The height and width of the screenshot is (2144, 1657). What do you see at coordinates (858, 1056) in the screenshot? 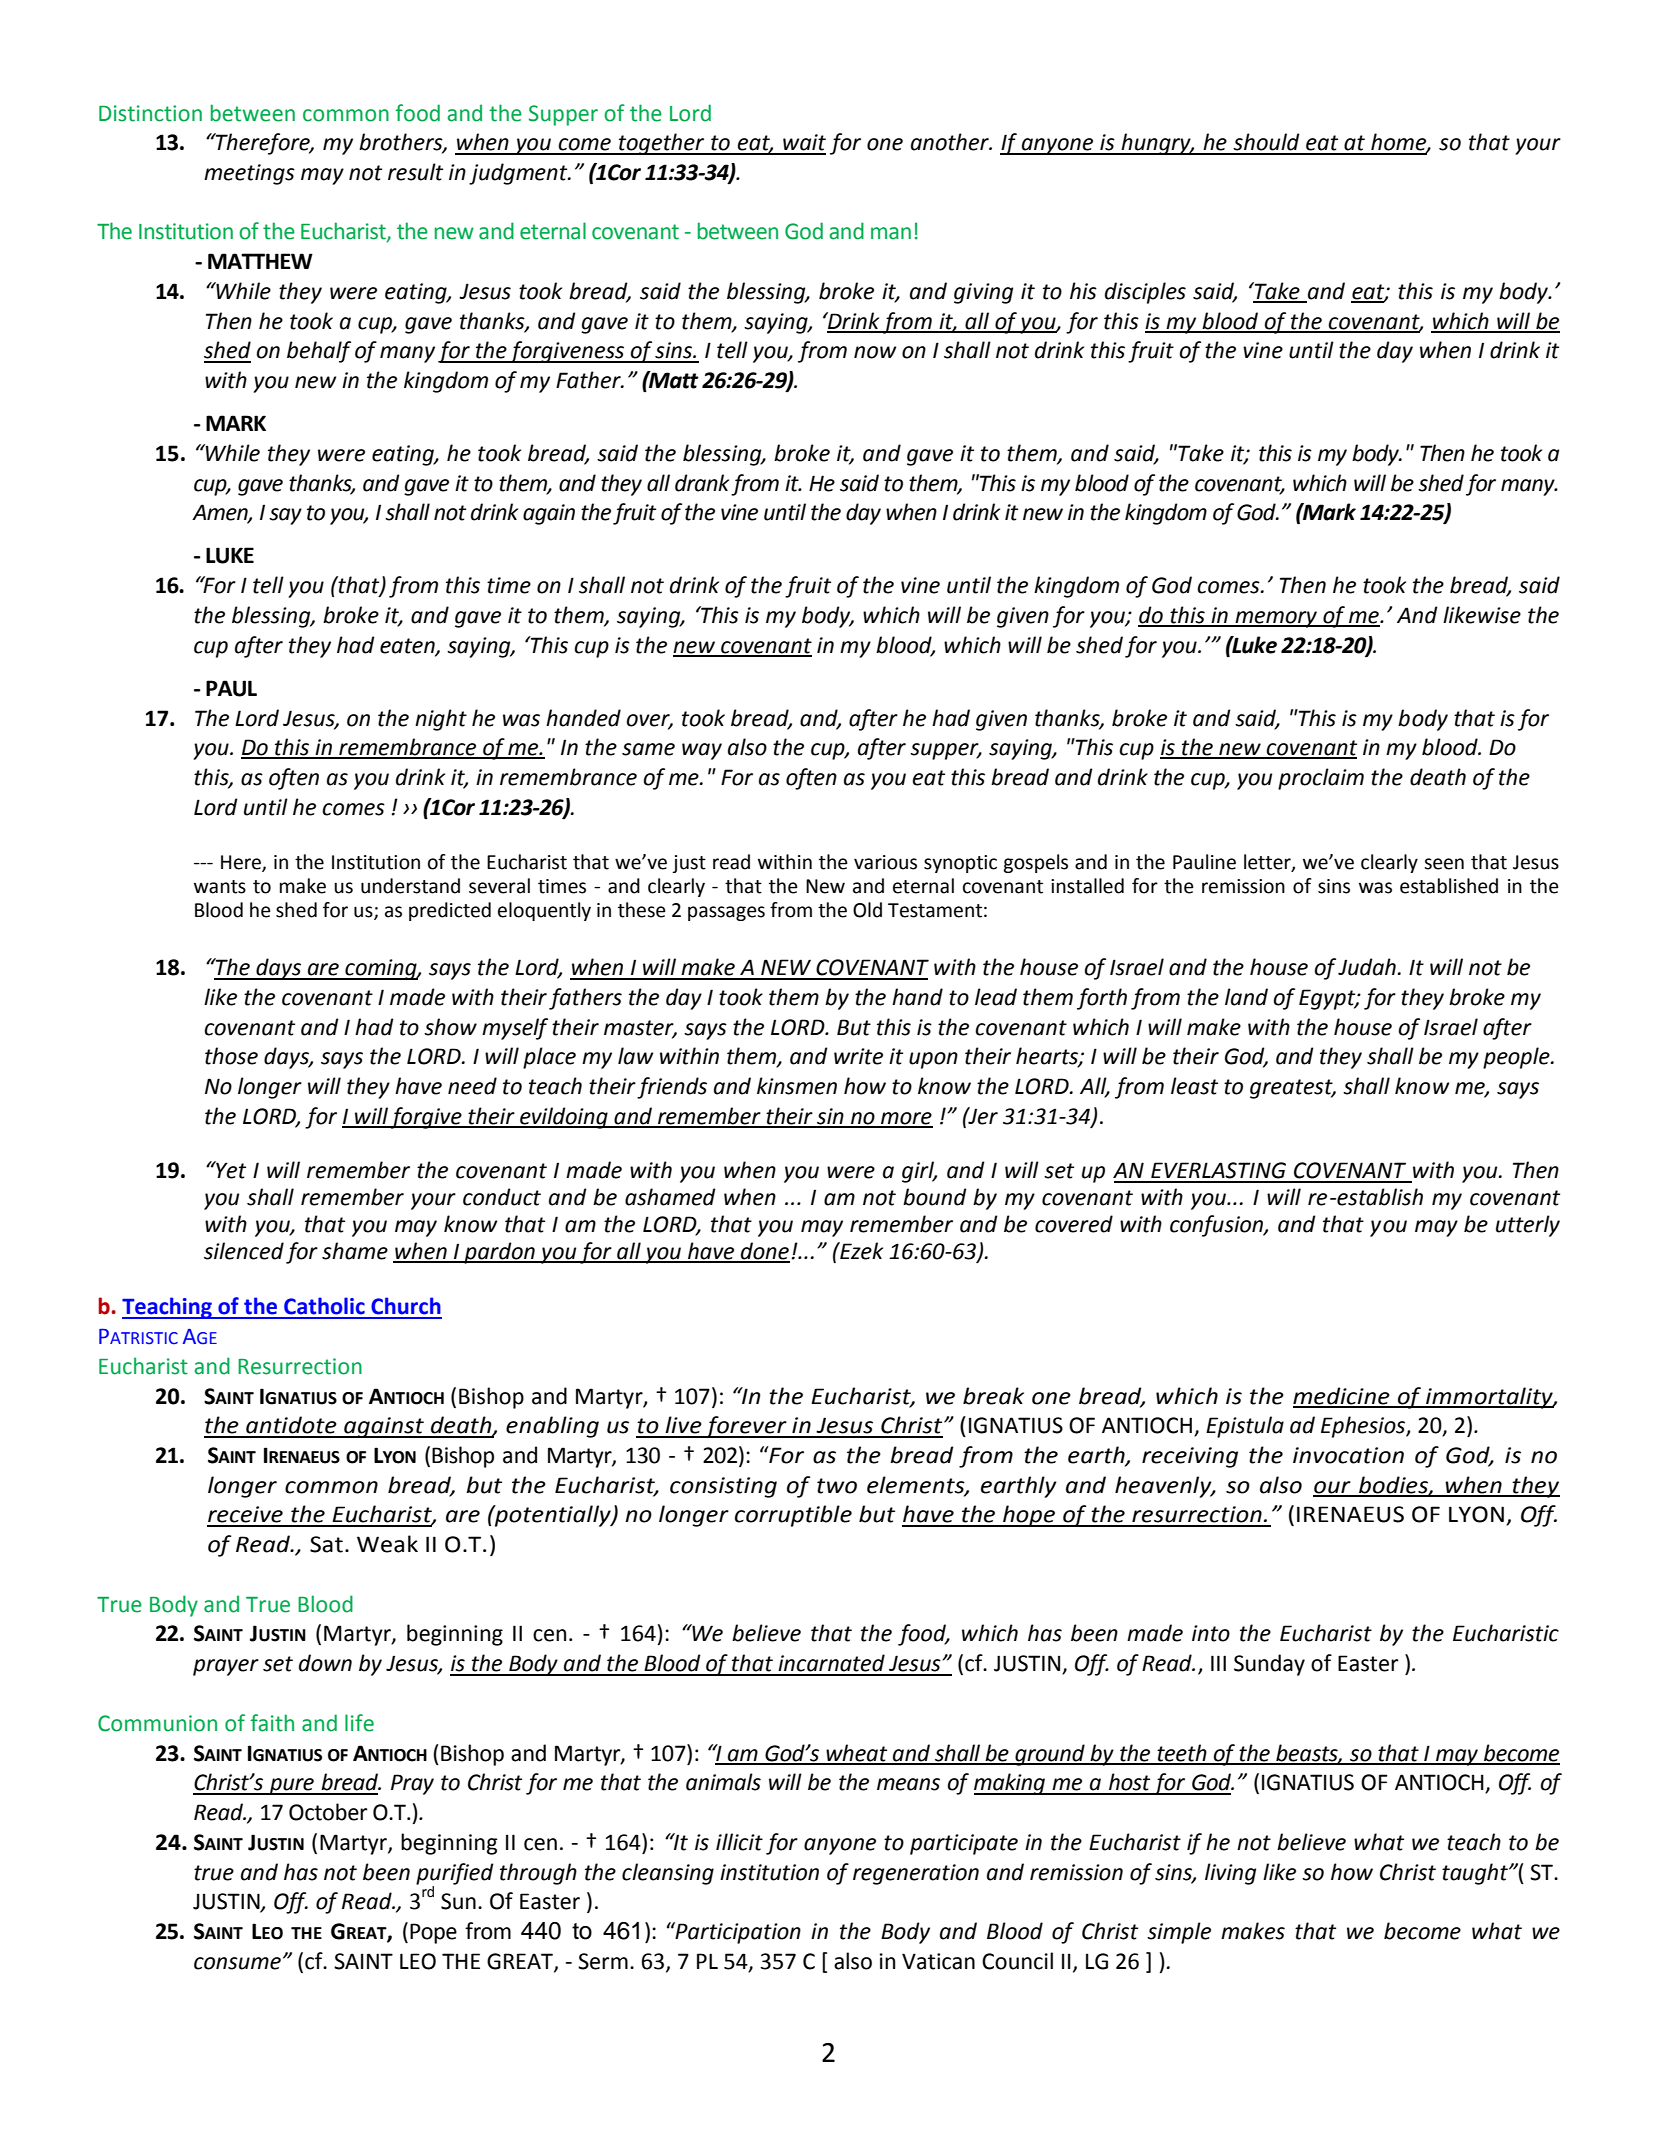
I see `write` at bounding box center [858, 1056].
